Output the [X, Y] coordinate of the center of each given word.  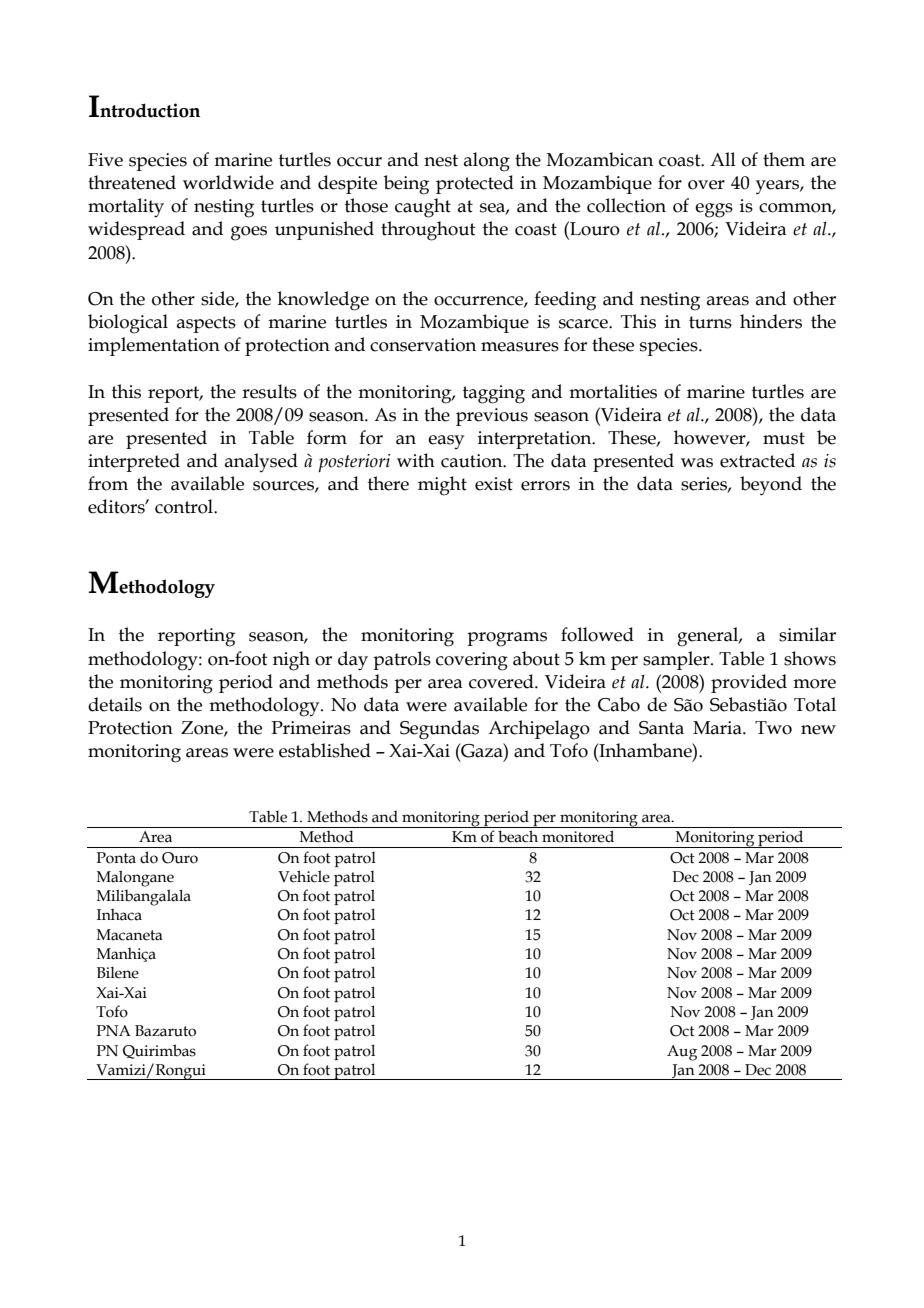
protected [475, 184]
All [723, 159]
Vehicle [304, 876]
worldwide [228, 182]
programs [507, 639]
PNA [114, 1030]
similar [807, 634]
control [185, 506]
